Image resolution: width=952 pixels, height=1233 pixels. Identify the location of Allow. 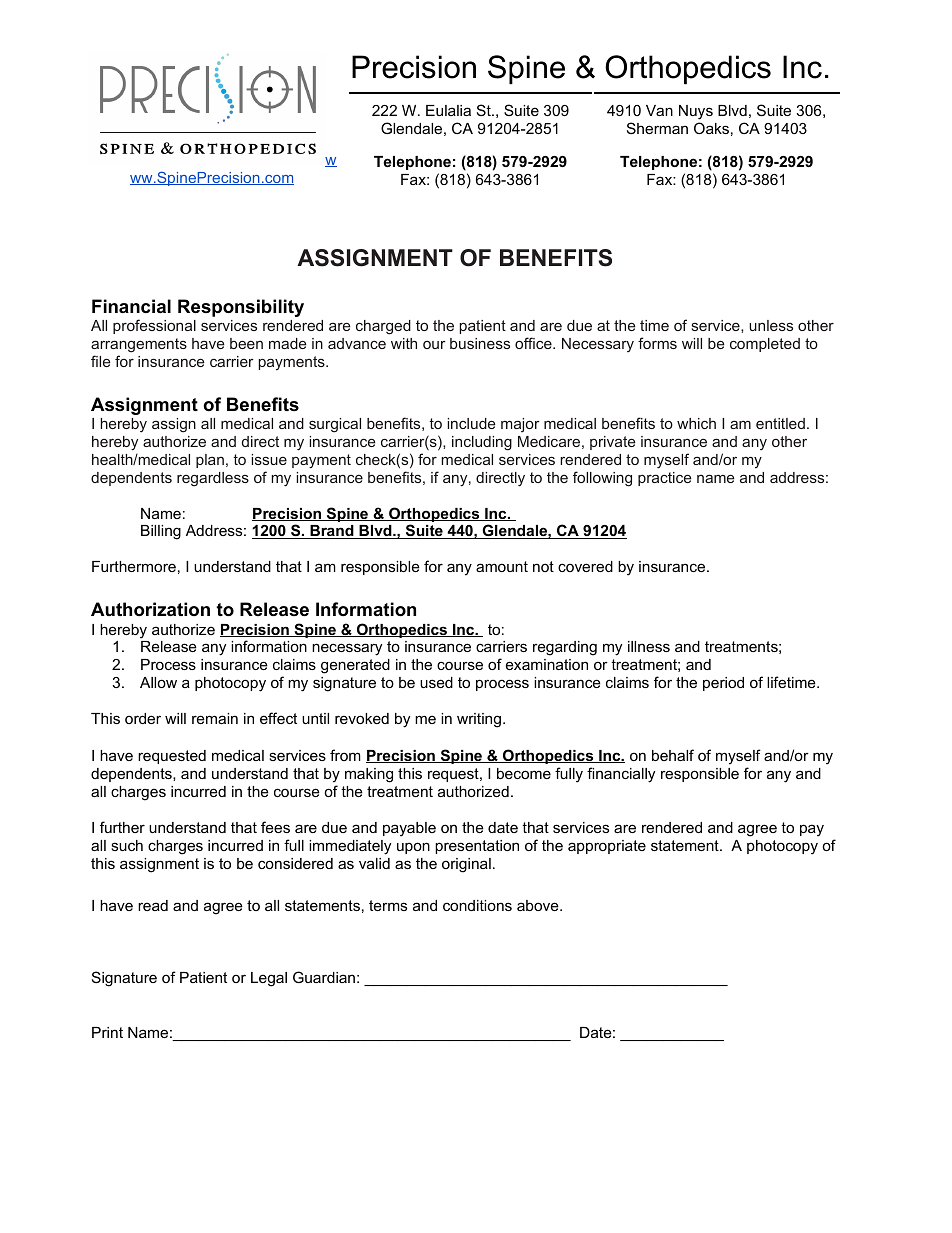
(158, 682).
